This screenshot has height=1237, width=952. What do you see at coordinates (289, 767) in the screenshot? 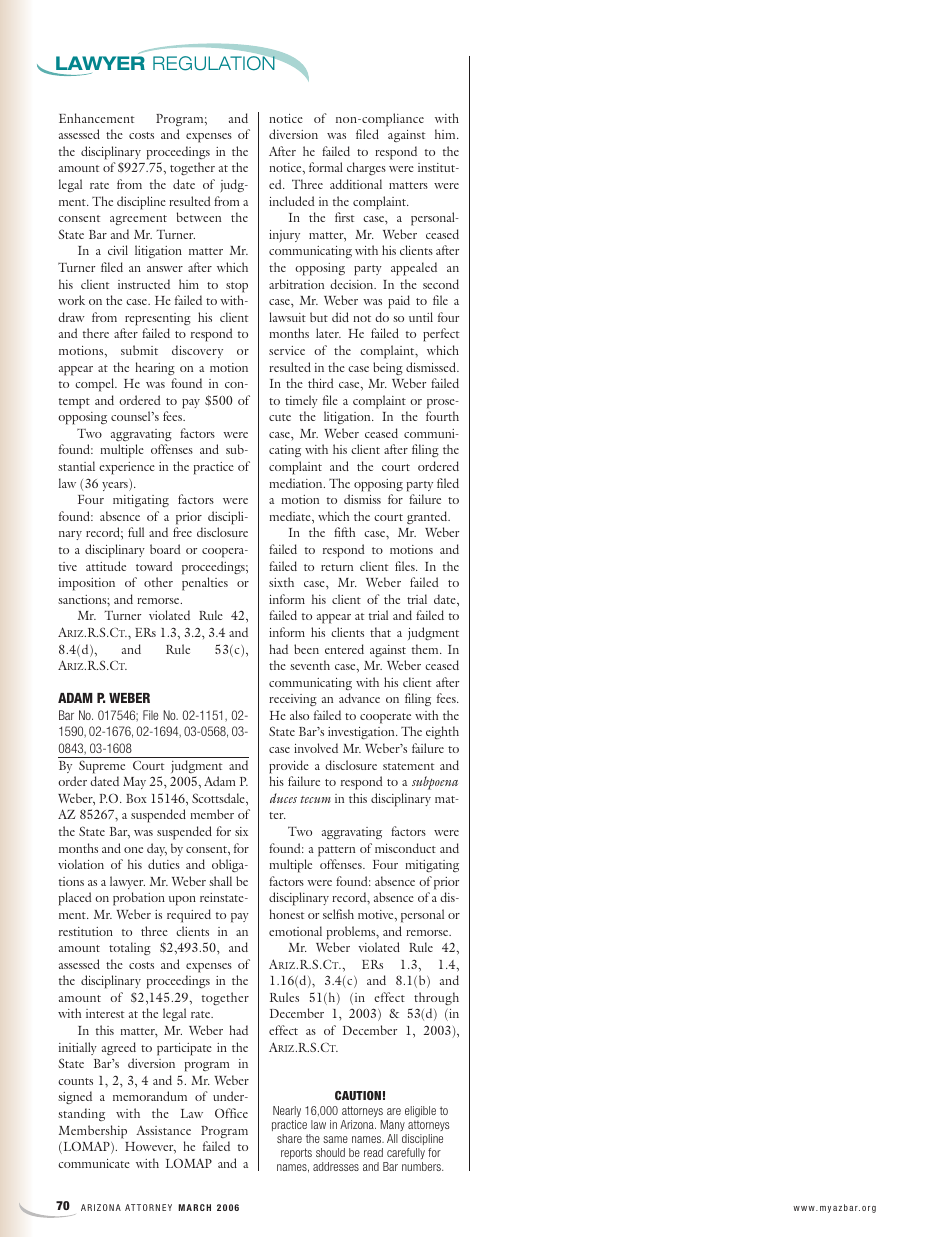
I see `provide` at bounding box center [289, 767].
